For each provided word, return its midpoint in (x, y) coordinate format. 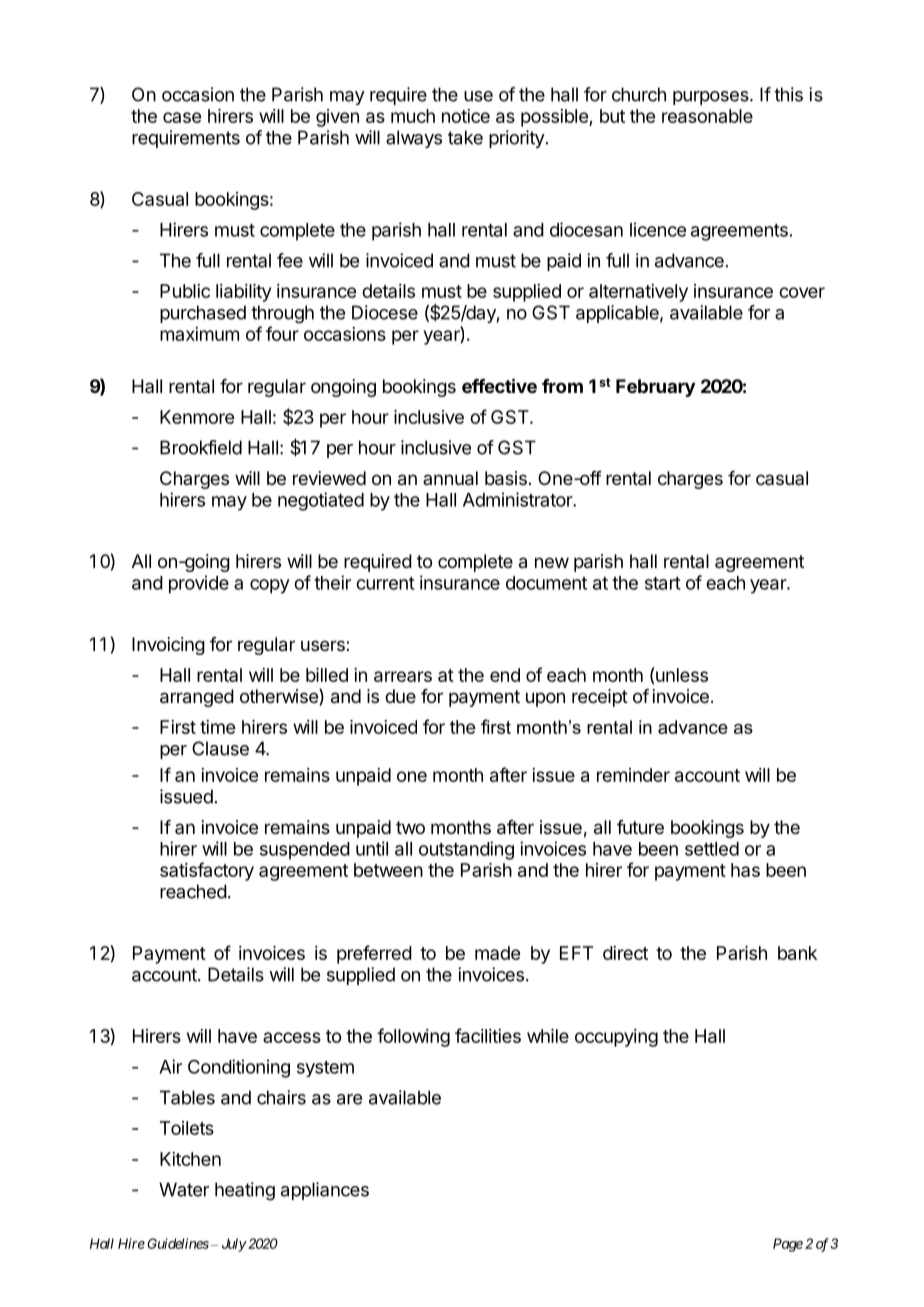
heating (245, 1191)
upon (545, 699)
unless (682, 675)
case (182, 117)
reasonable (707, 116)
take (465, 137)
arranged (197, 698)
